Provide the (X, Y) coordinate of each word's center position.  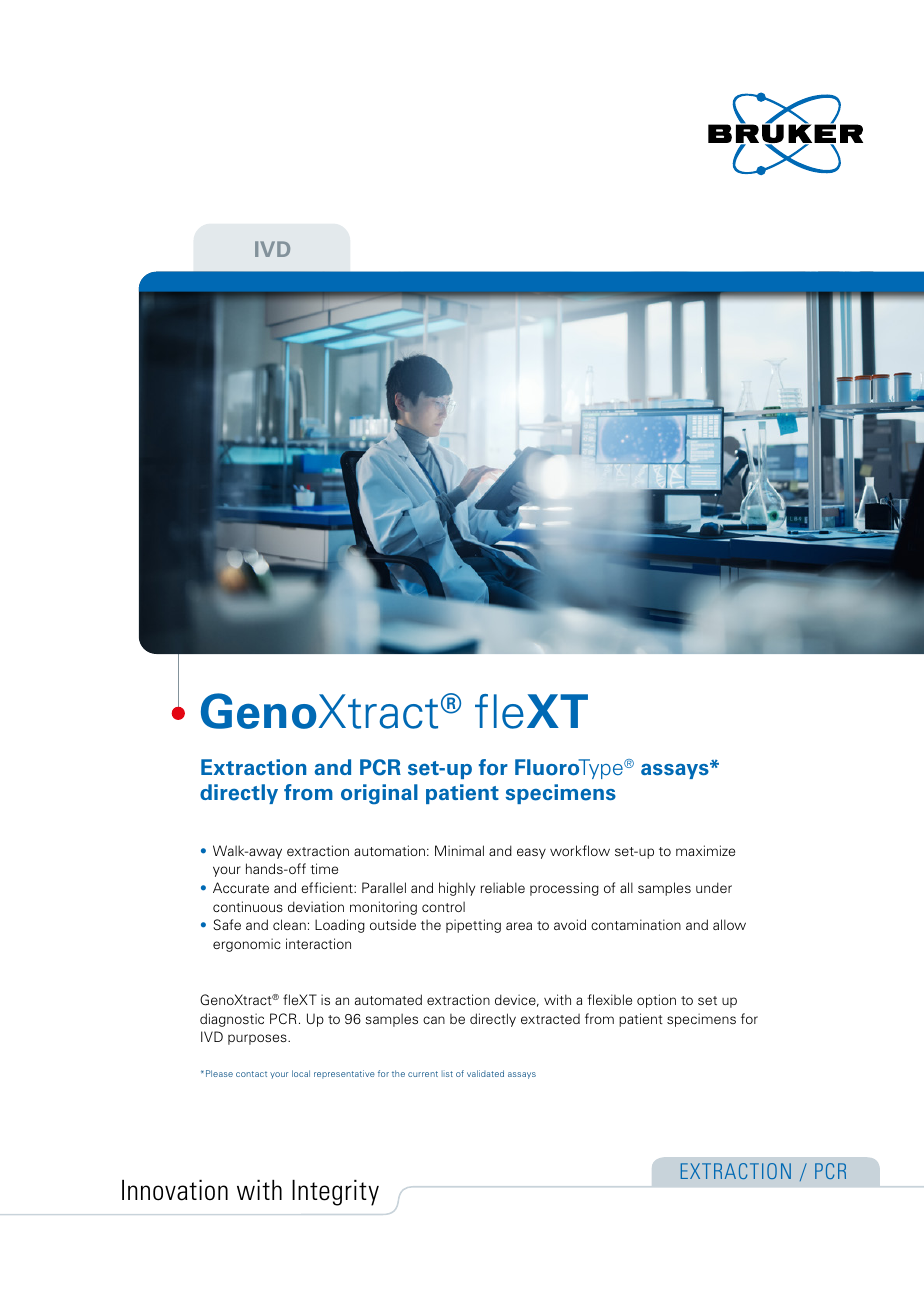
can (434, 1020)
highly (457, 889)
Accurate (241, 887)
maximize (705, 850)
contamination (636, 924)
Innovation (175, 1190)
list (447, 1074)
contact (251, 1074)
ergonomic (247, 945)
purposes (258, 1039)
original (379, 794)
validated (485, 1073)
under (714, 887)
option (656, 1001)
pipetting (473, 926)
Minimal (459, 850)
